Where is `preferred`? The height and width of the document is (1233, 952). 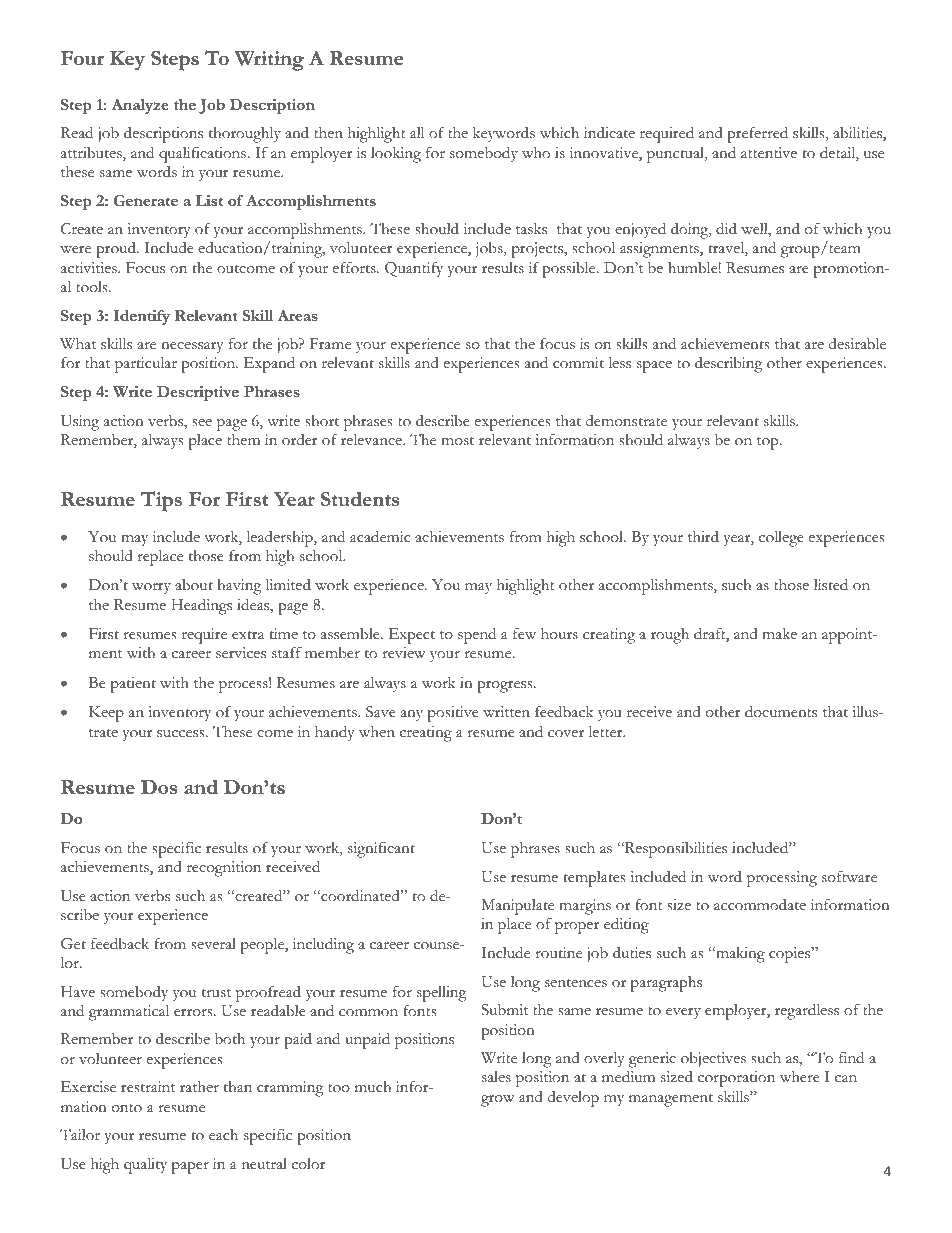
preferred is located at coordinates (757, 134).
